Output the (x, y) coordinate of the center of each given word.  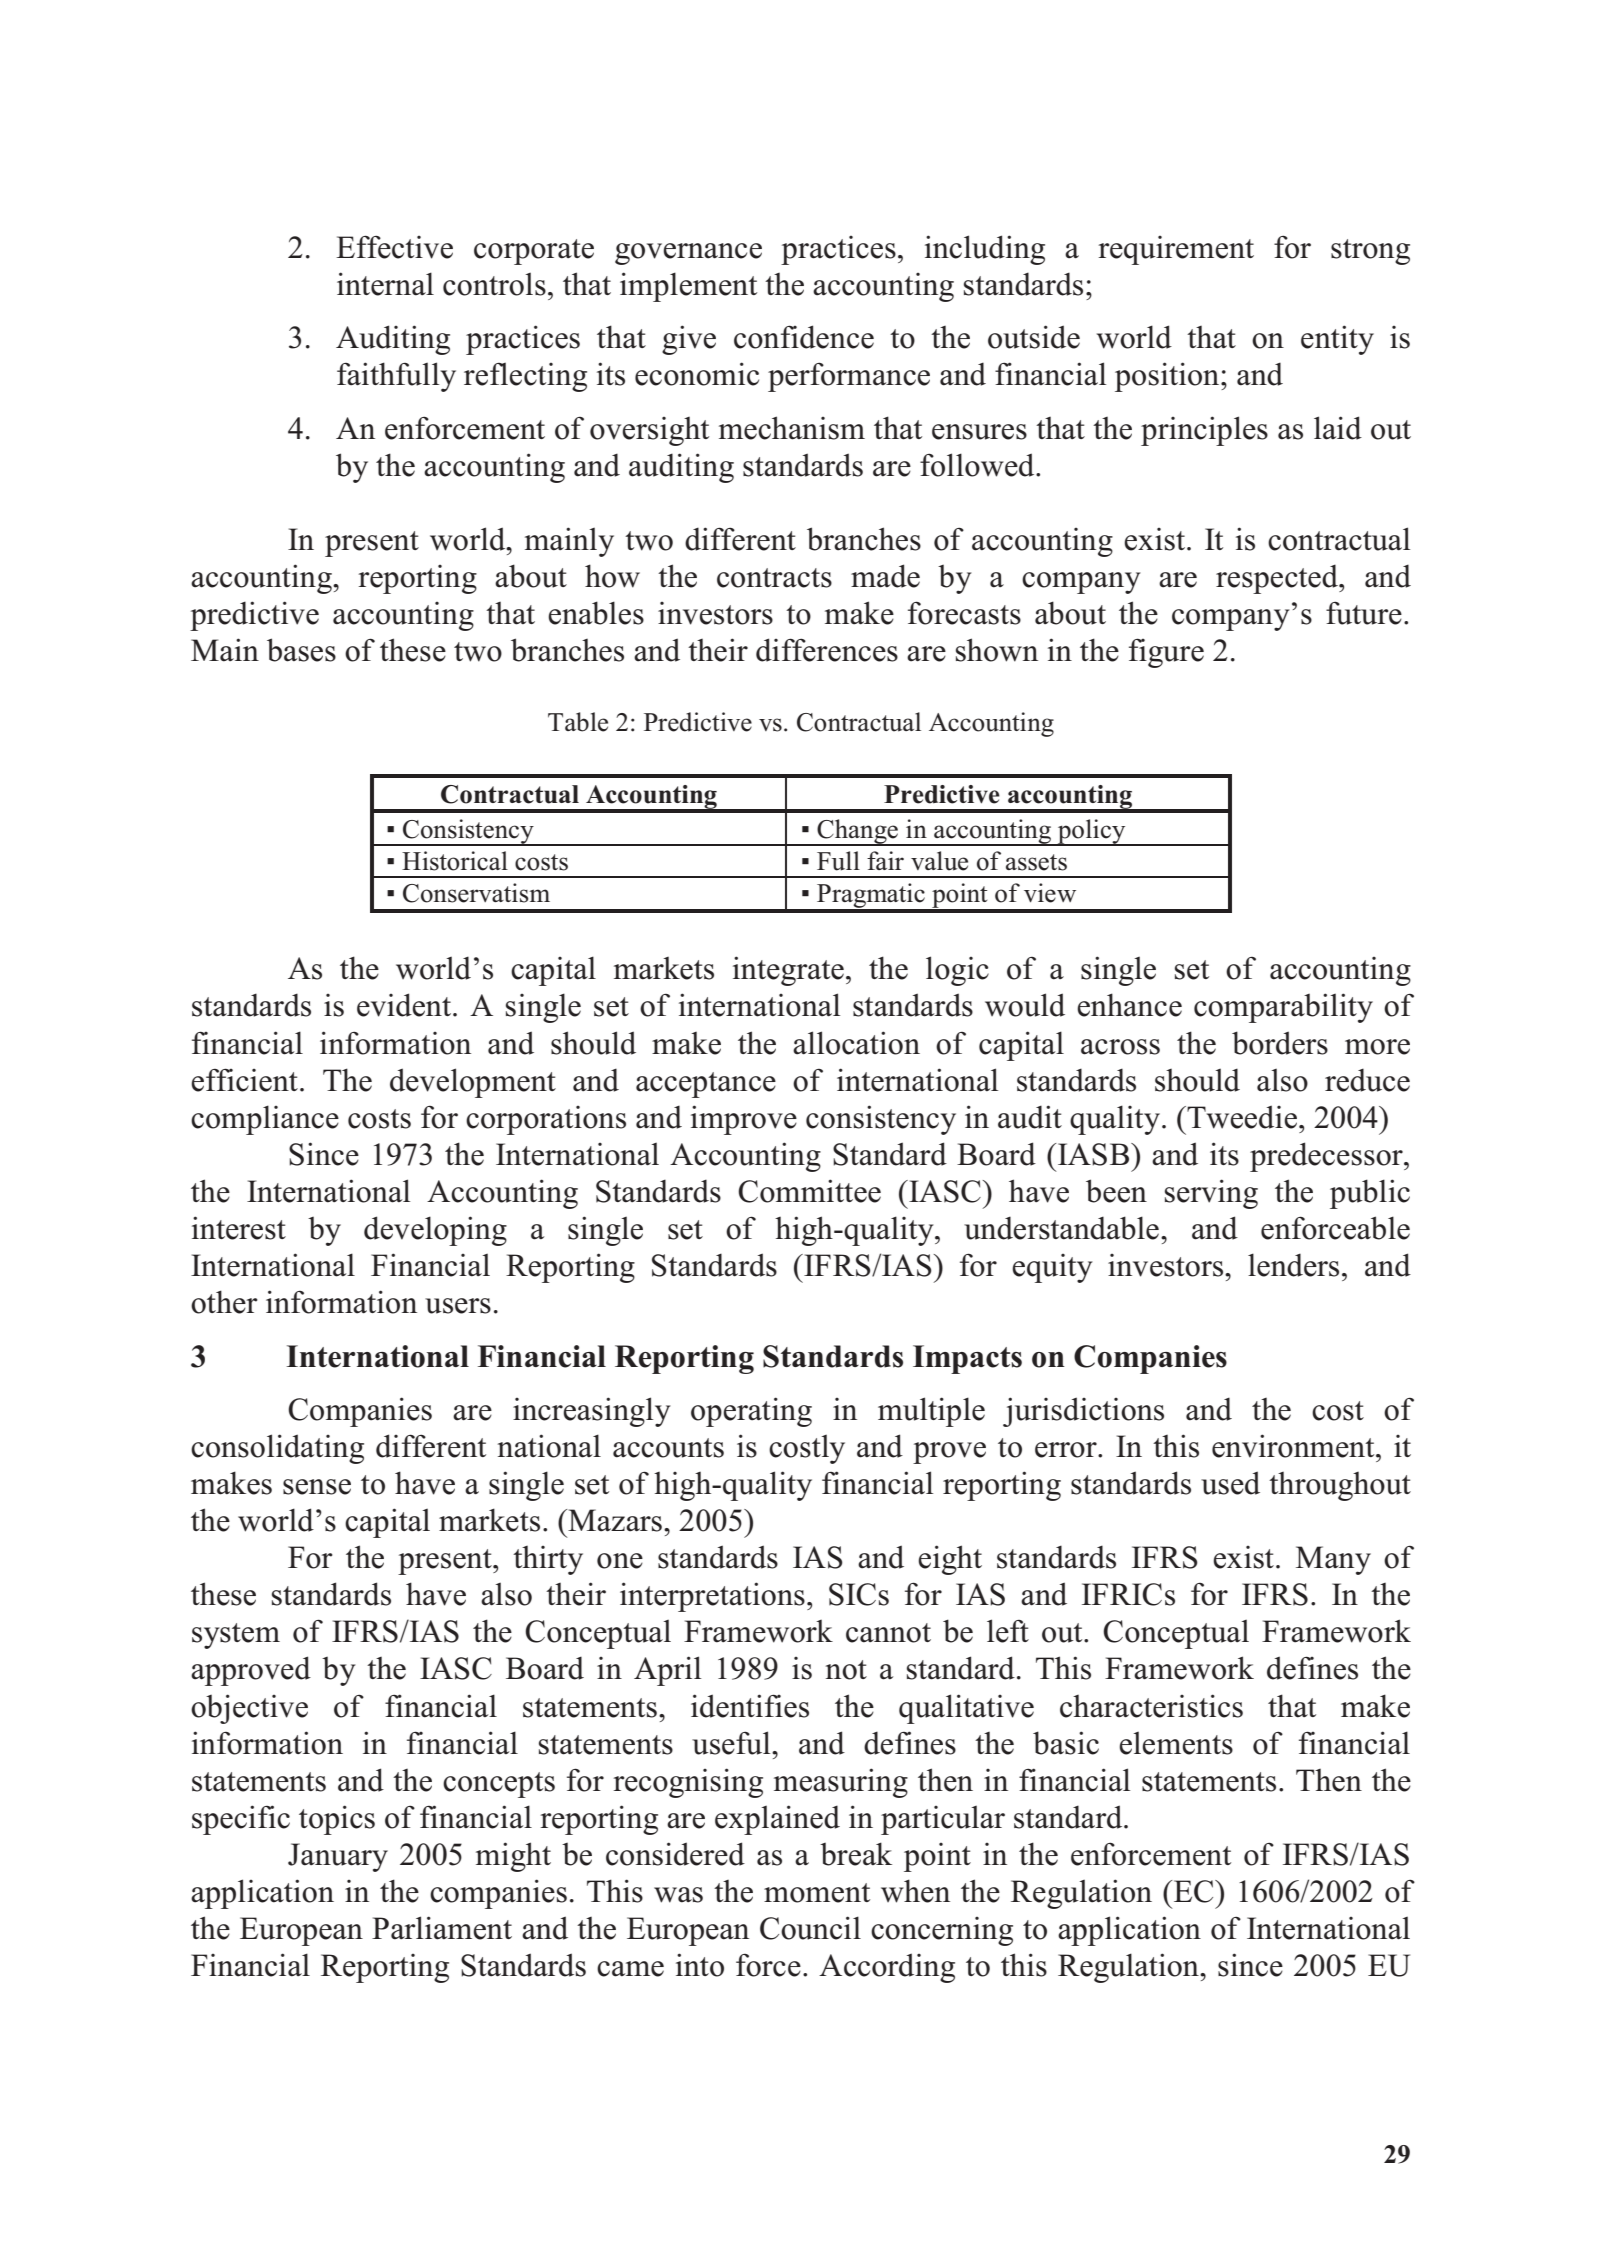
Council (810, 1928)
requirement (1176, 250)
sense (317, 1487)
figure (1166, 653)
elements (1176, 1743)
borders (1280, 1043)
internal (385, 284)
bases (301, 650)
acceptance (706, 1085)
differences (827, 650)
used (1230, 1483)
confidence (804, 337)
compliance (265, 1120)
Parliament (442, 1928)
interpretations (712, 1597)
